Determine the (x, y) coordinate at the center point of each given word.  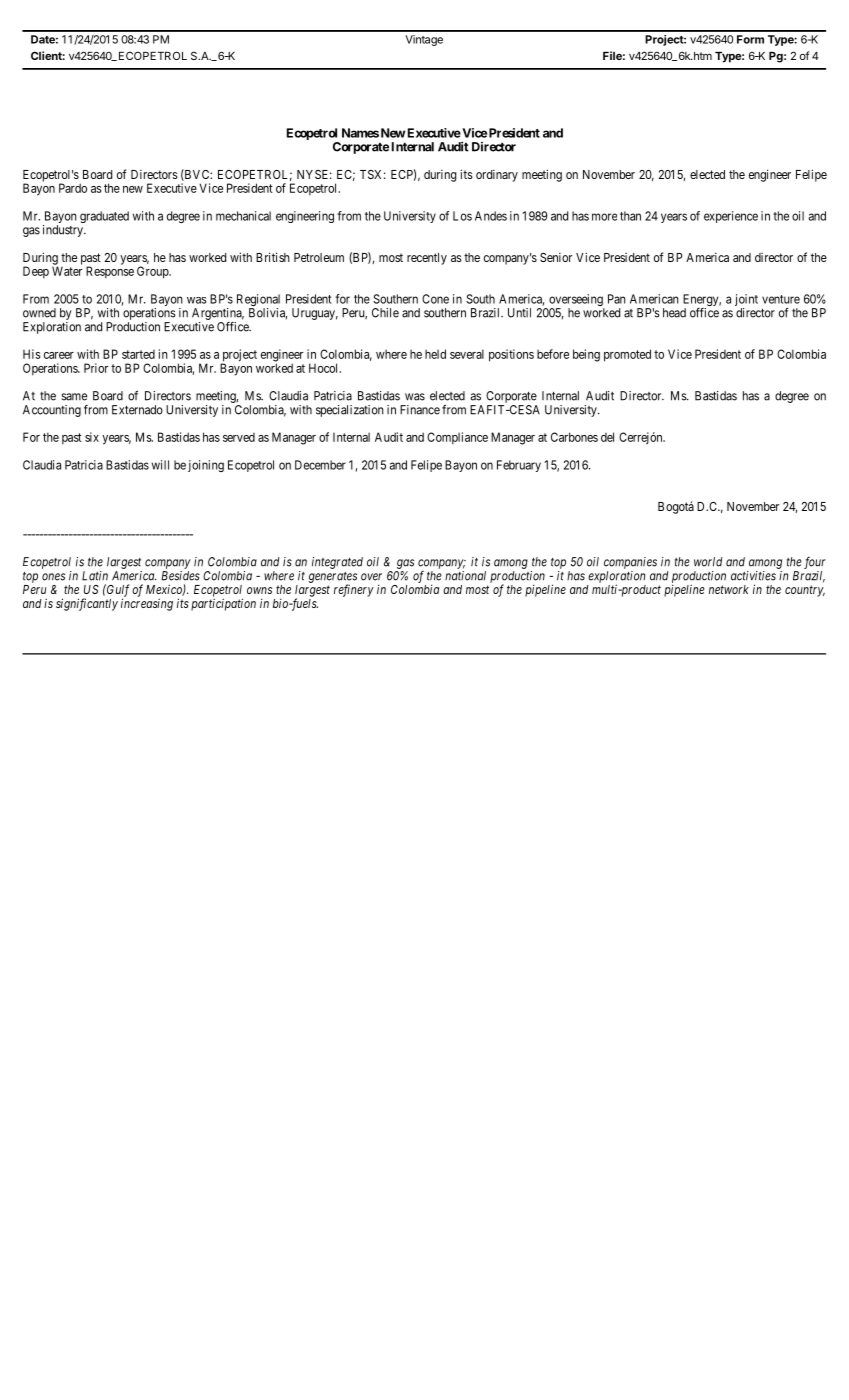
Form (750, 39)
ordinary (497, 175)
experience (731, 217)
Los (462, 216)
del (607, 437)
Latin (95, 576)
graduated (104, 217)
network (729, 589)
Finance (420, 410)
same (74, 397)
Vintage (424, 40)
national (465, 576)
